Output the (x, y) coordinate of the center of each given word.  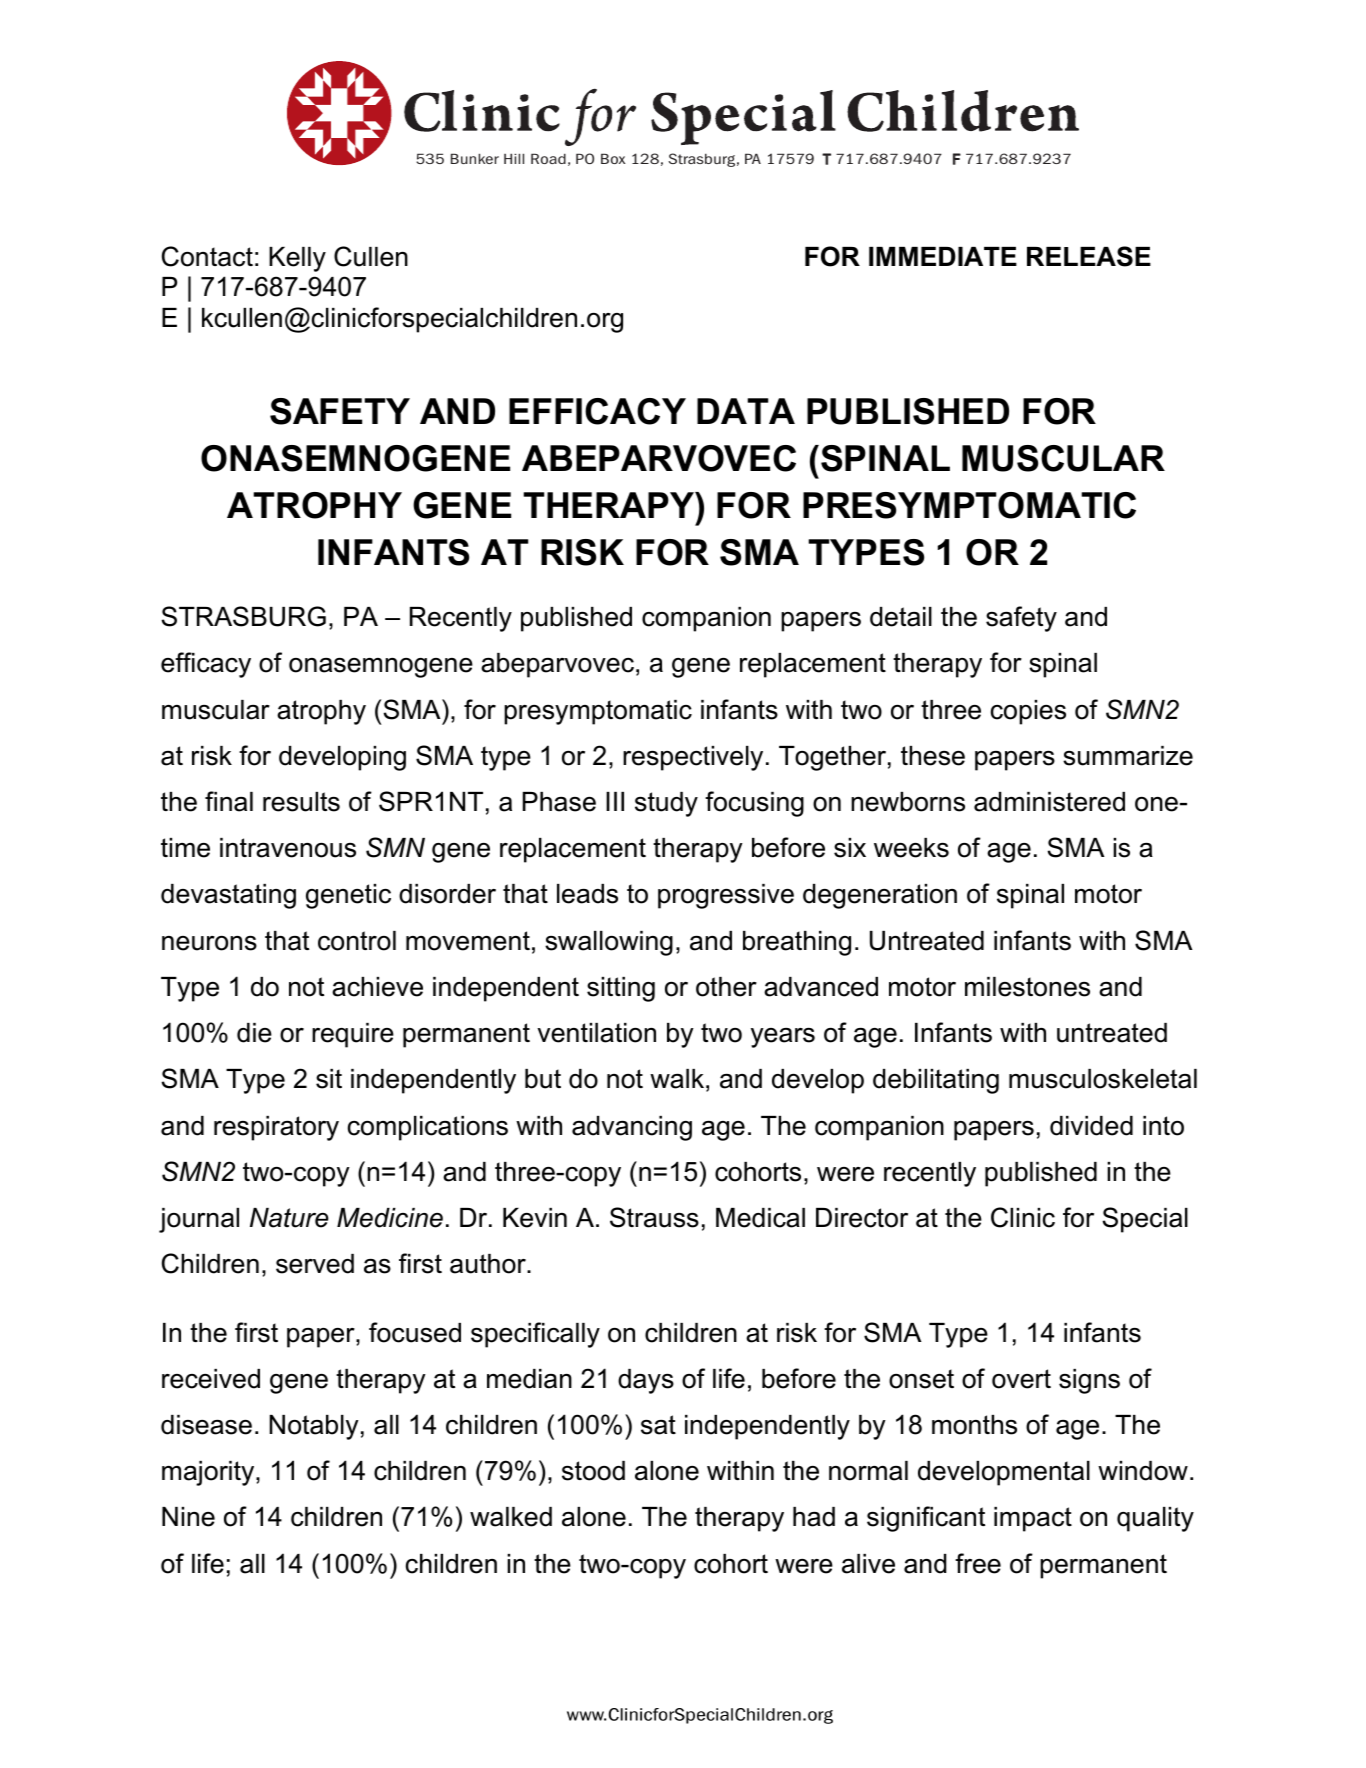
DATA (746, 411)
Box (613, 158)
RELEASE (1089, 256)
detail (901, 617)
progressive (726, 896)
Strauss (654, 1217)
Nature (289, 1218)
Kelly (297, 259)
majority (209, 1473)
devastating (228, 896)
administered (1049, 802)
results (301, 802)
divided (1091, 1126)
